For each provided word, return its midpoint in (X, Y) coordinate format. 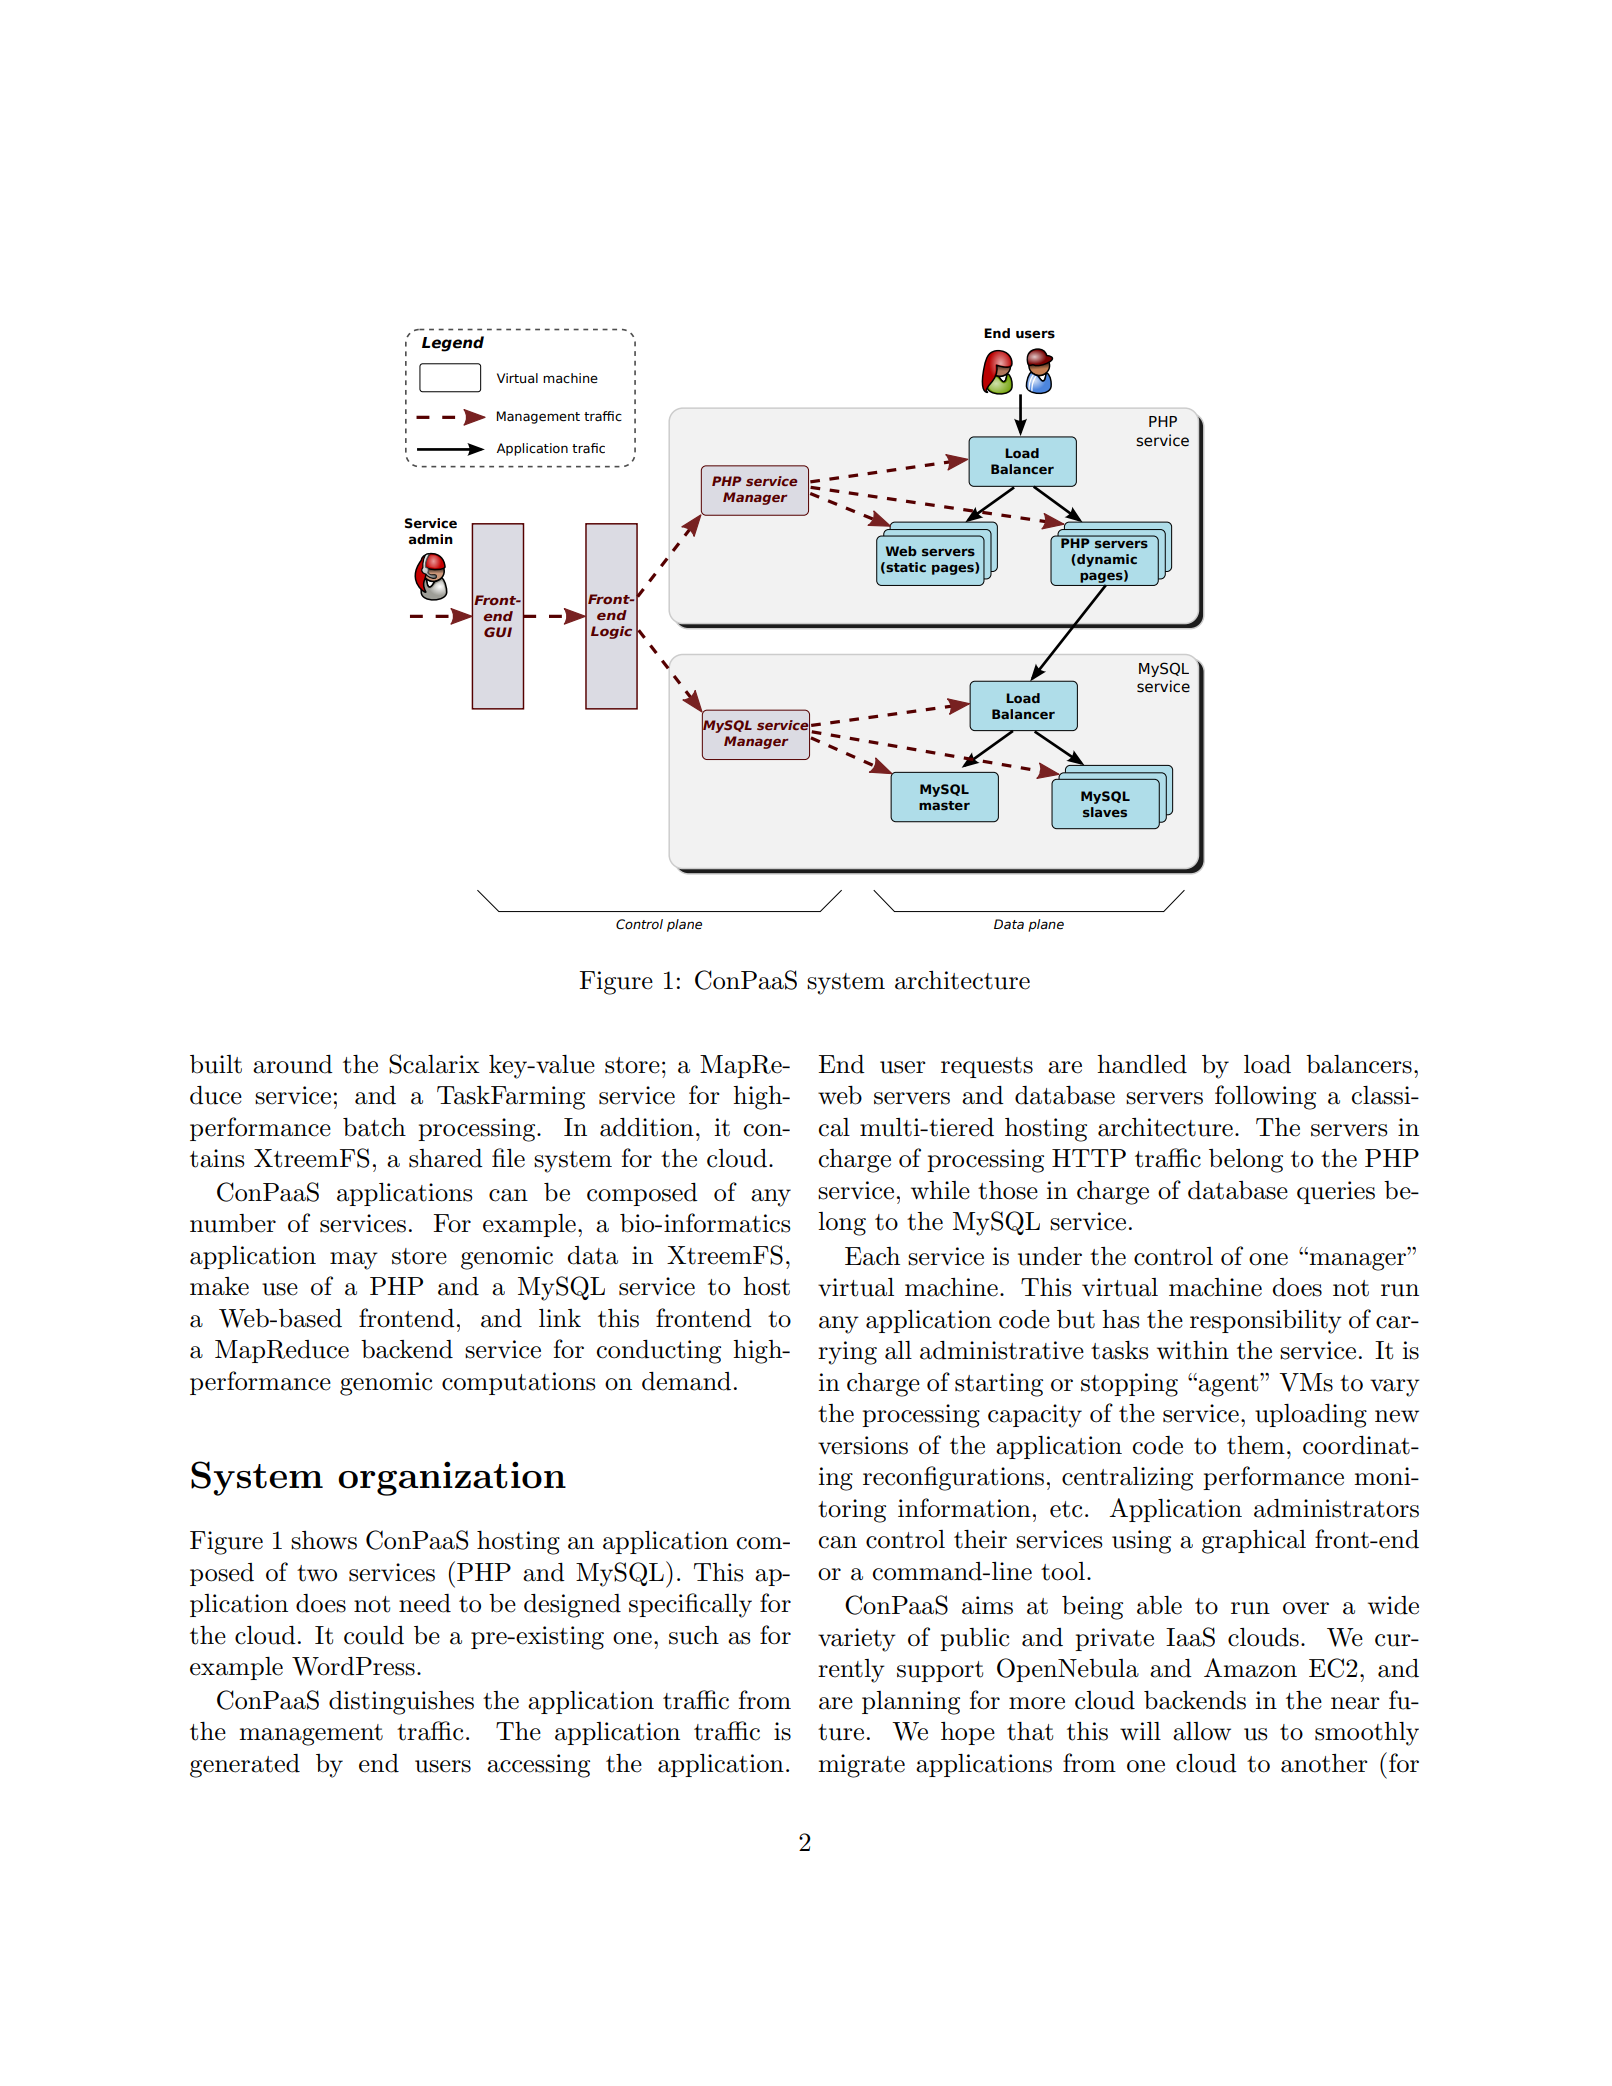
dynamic (1106, 560)
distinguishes (401, 1703)
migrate (861, 1766)
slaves (1105, 812)
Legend (453, 344)
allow (1202, 1731)
